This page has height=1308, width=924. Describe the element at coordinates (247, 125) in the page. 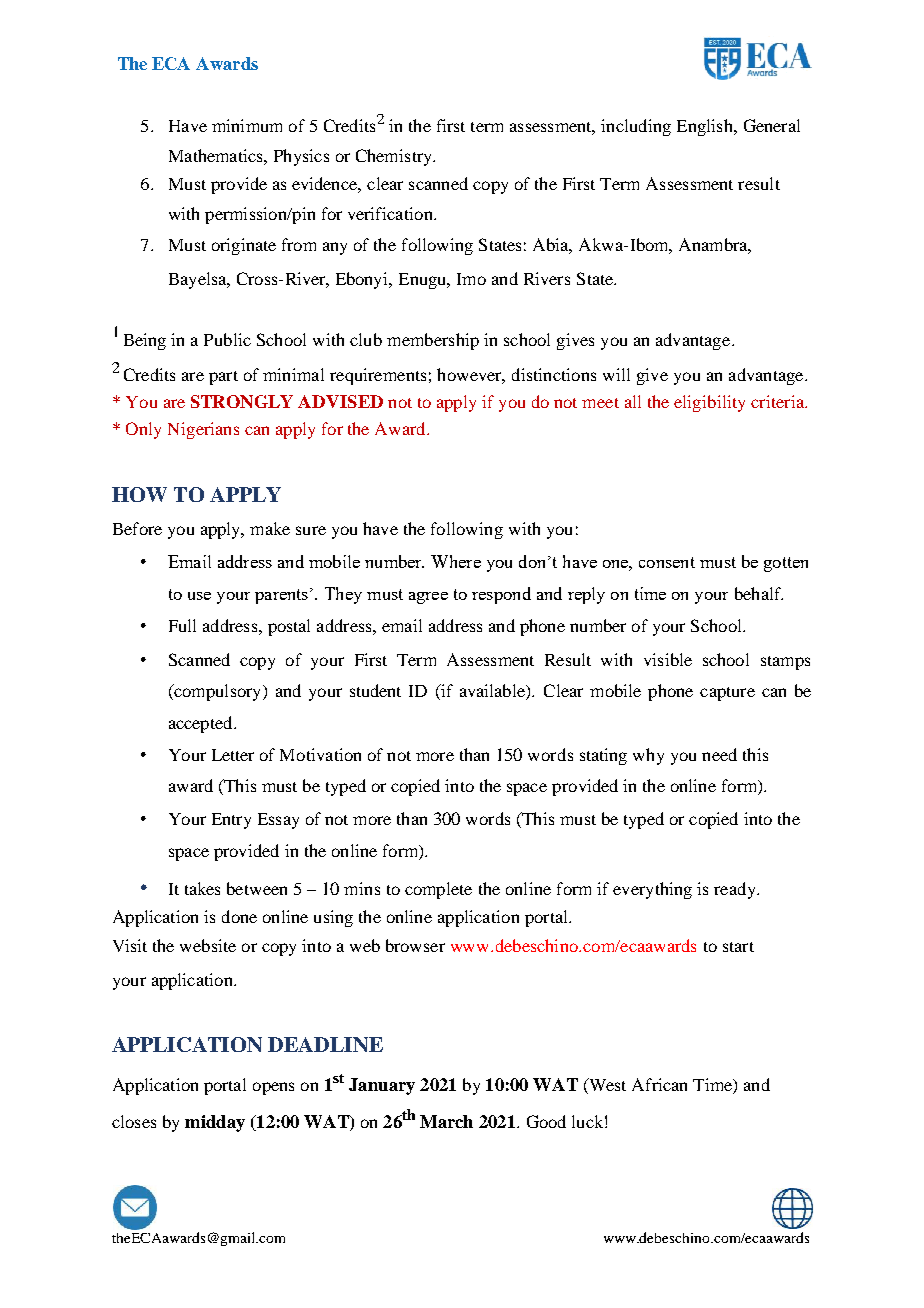

I see `minimum` at that location.
